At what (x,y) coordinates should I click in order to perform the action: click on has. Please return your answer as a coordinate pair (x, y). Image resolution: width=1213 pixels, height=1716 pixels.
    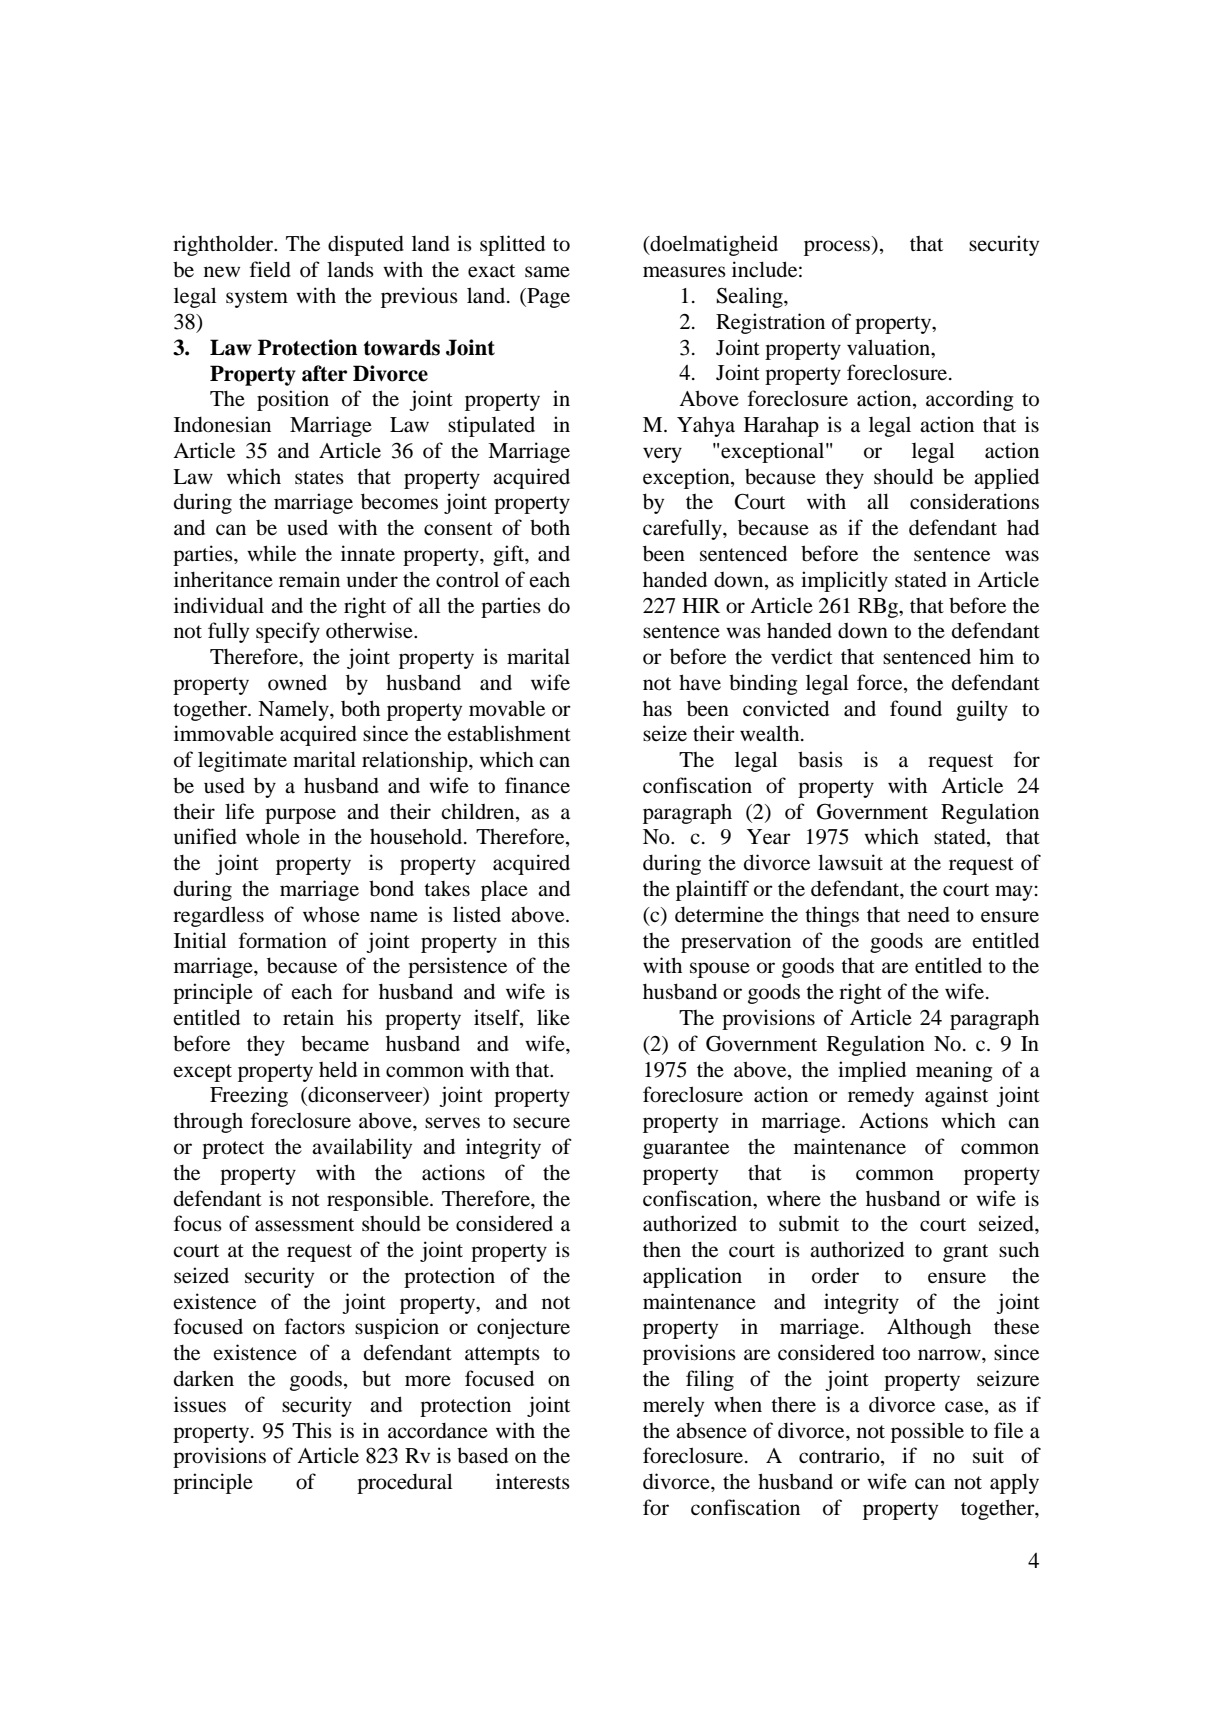
    Looking at the image, I should click on (657, 709).
